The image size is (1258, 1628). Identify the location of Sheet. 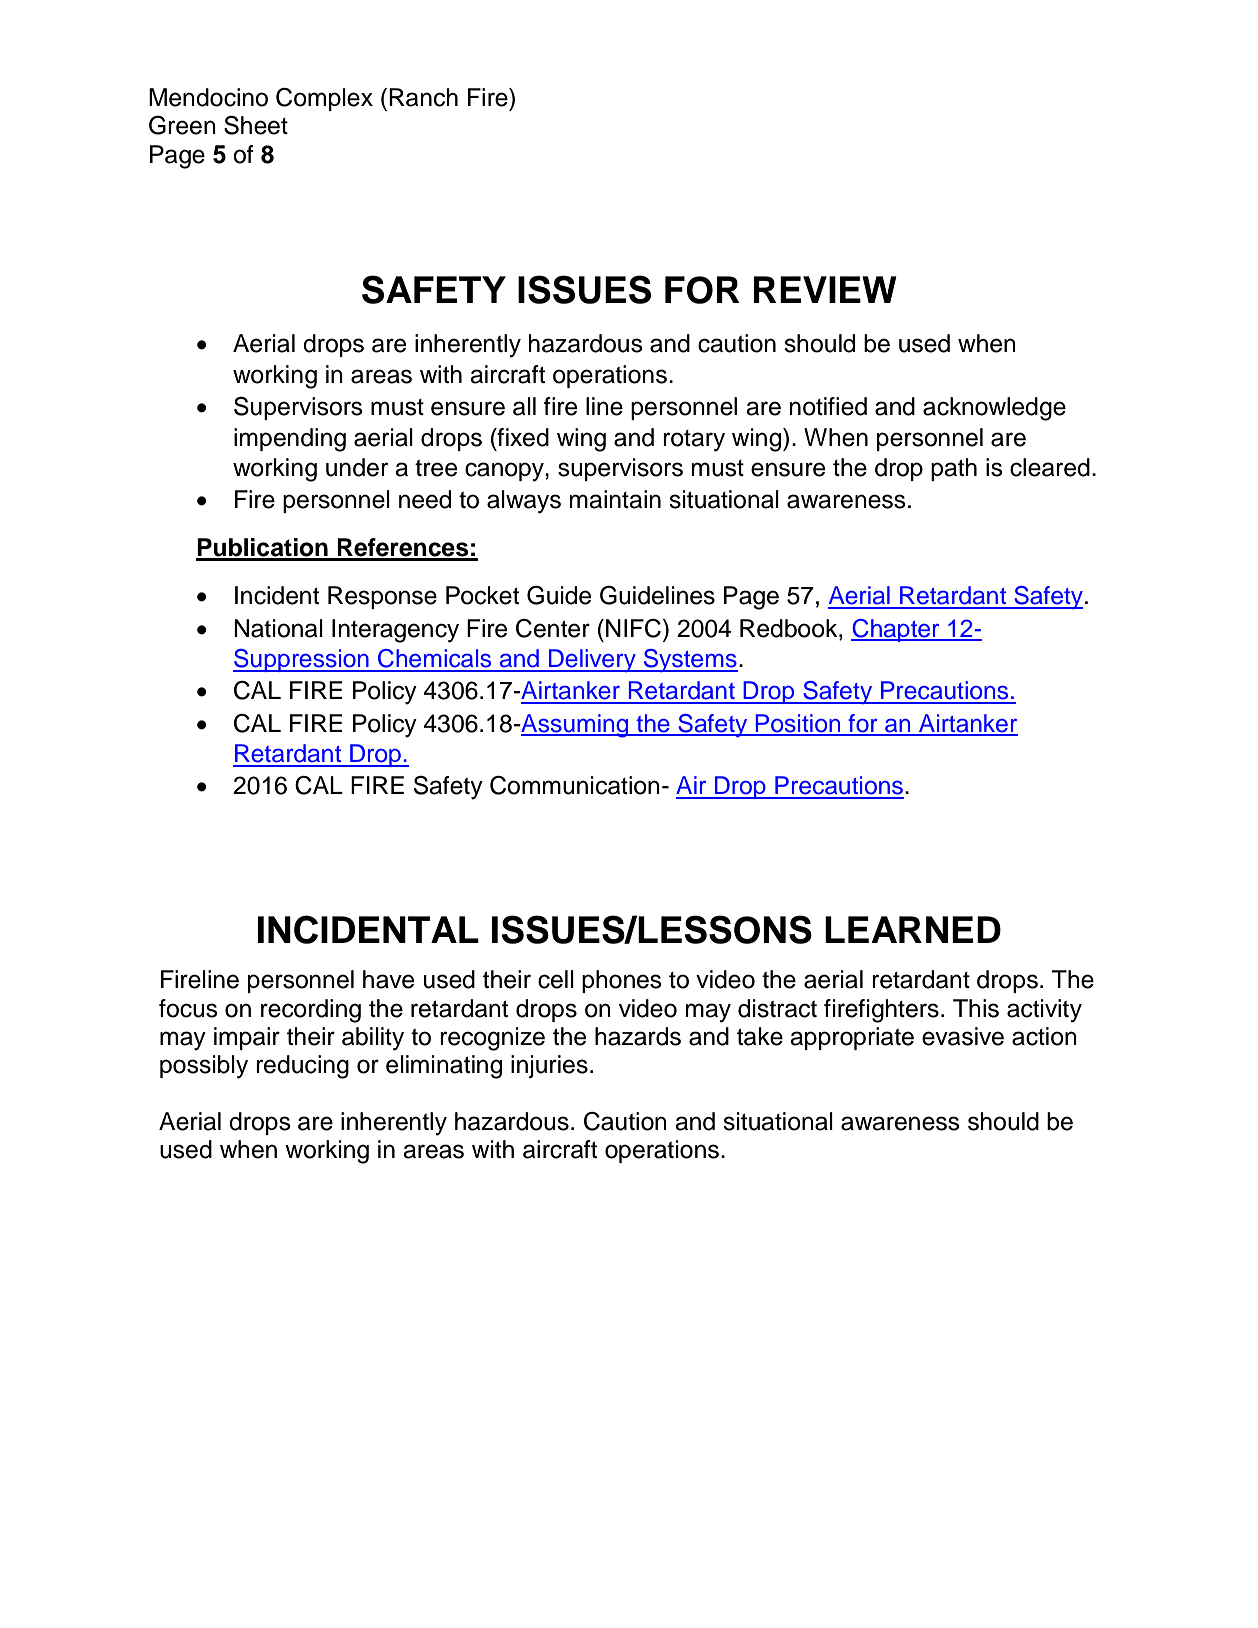
(256, 125).
